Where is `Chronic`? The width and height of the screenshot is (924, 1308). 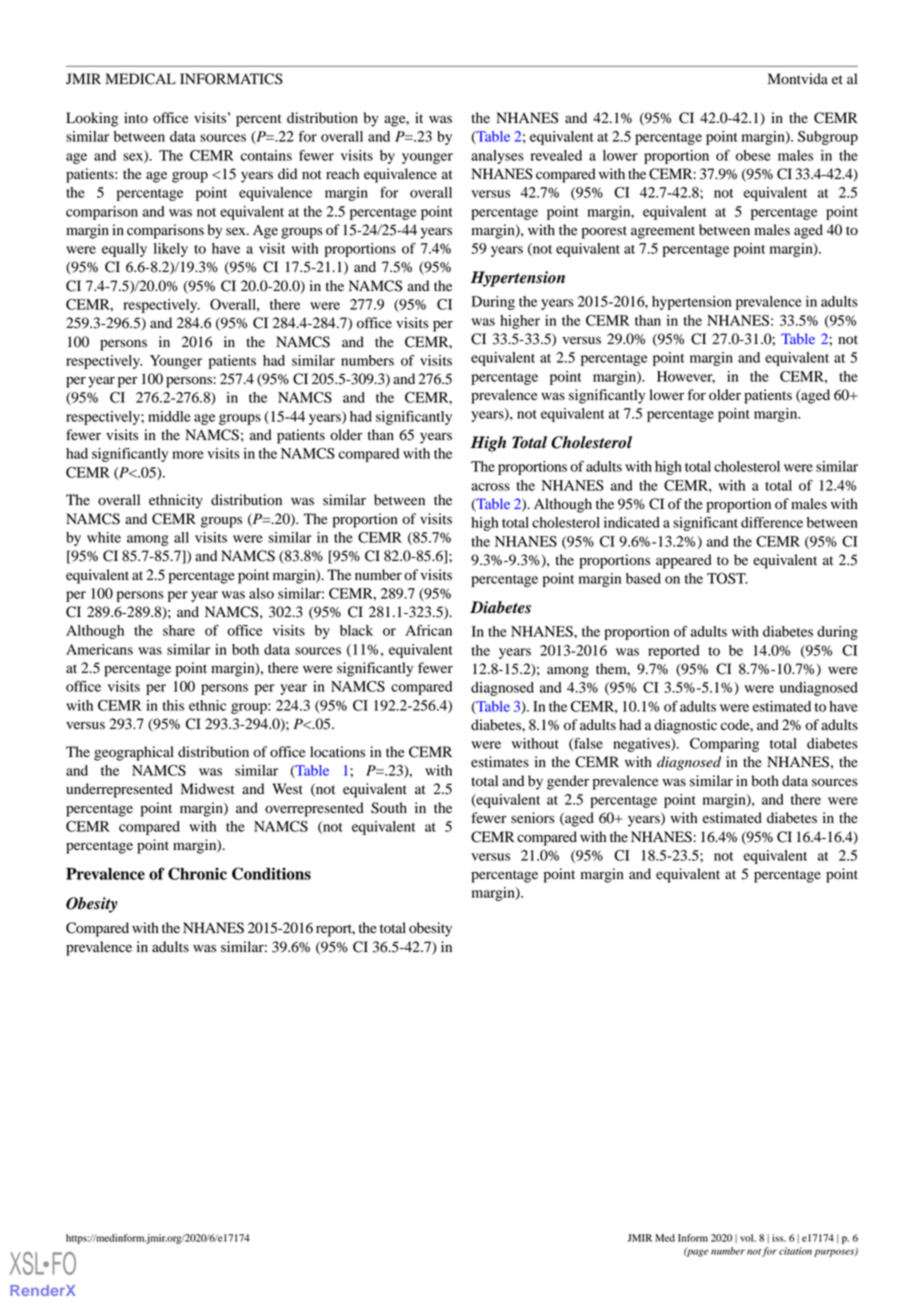 Chronic is located at coordinates (197, 873).
